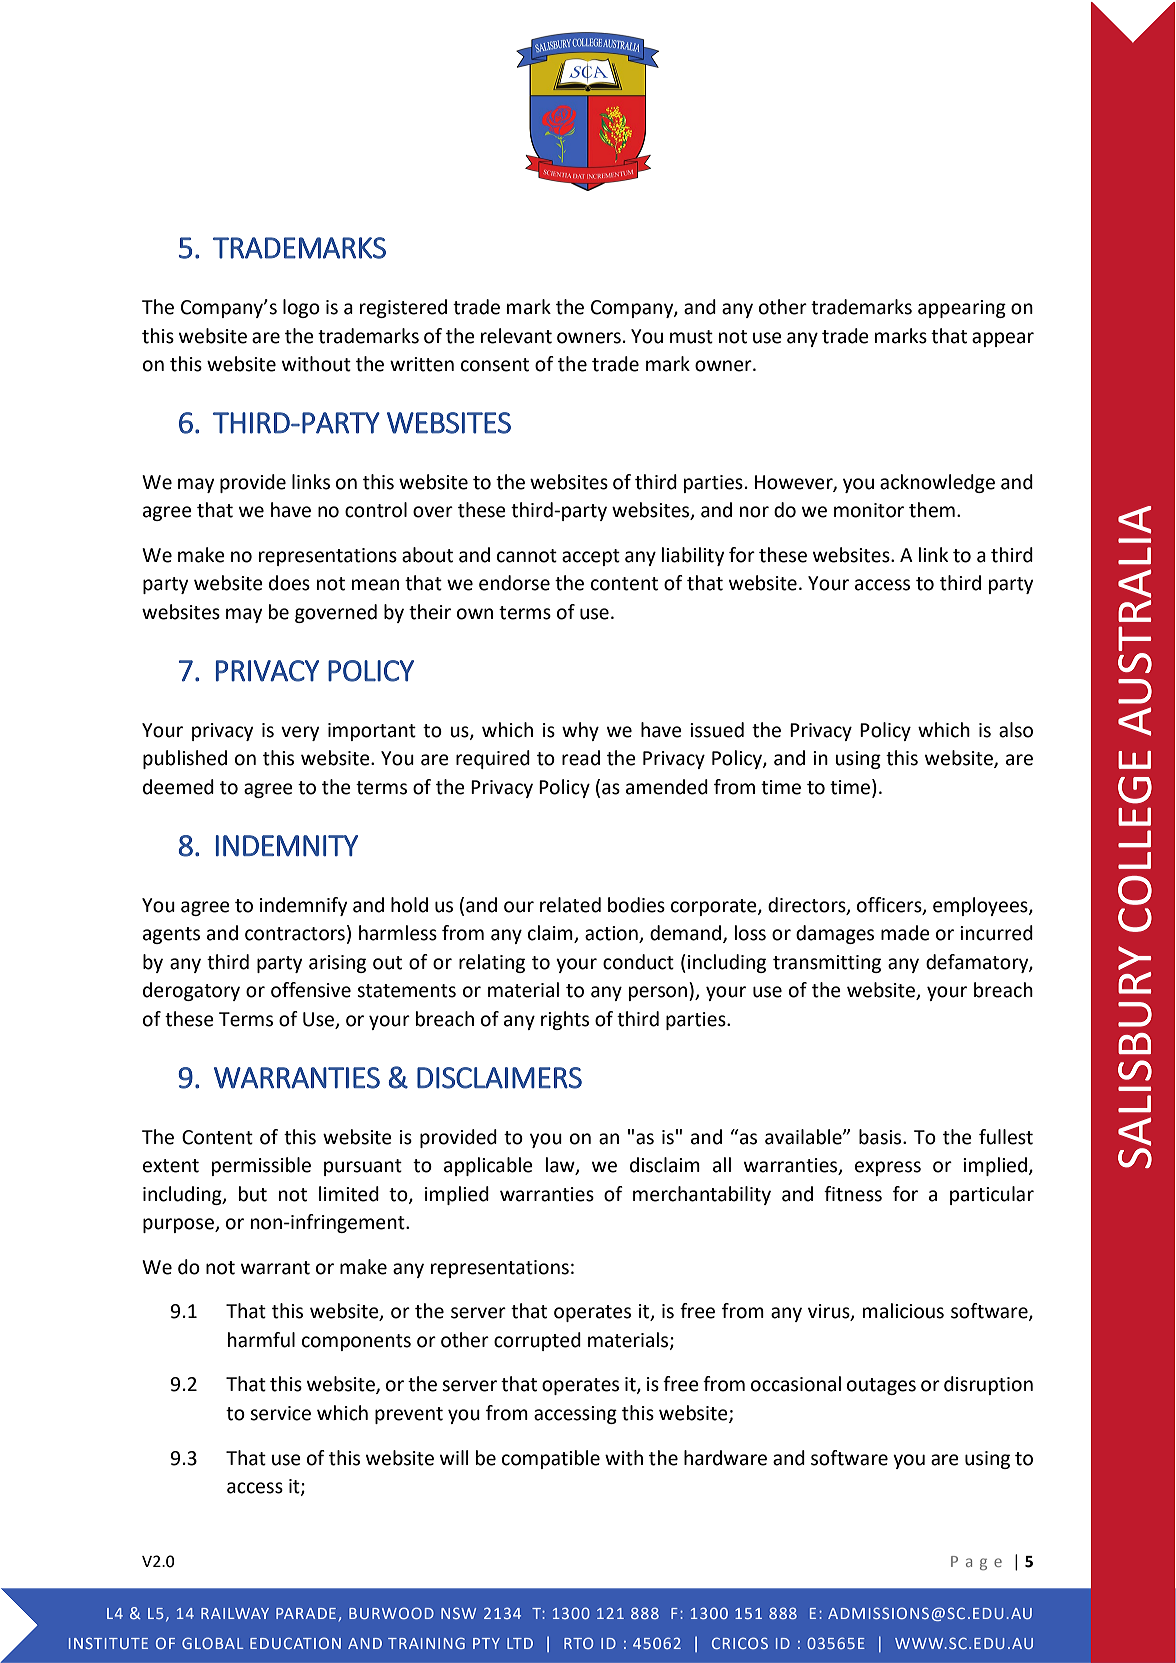  What do you see at coordinates (1016, 730) in the document?
I see `also` at bounding box center [1016, 730].
